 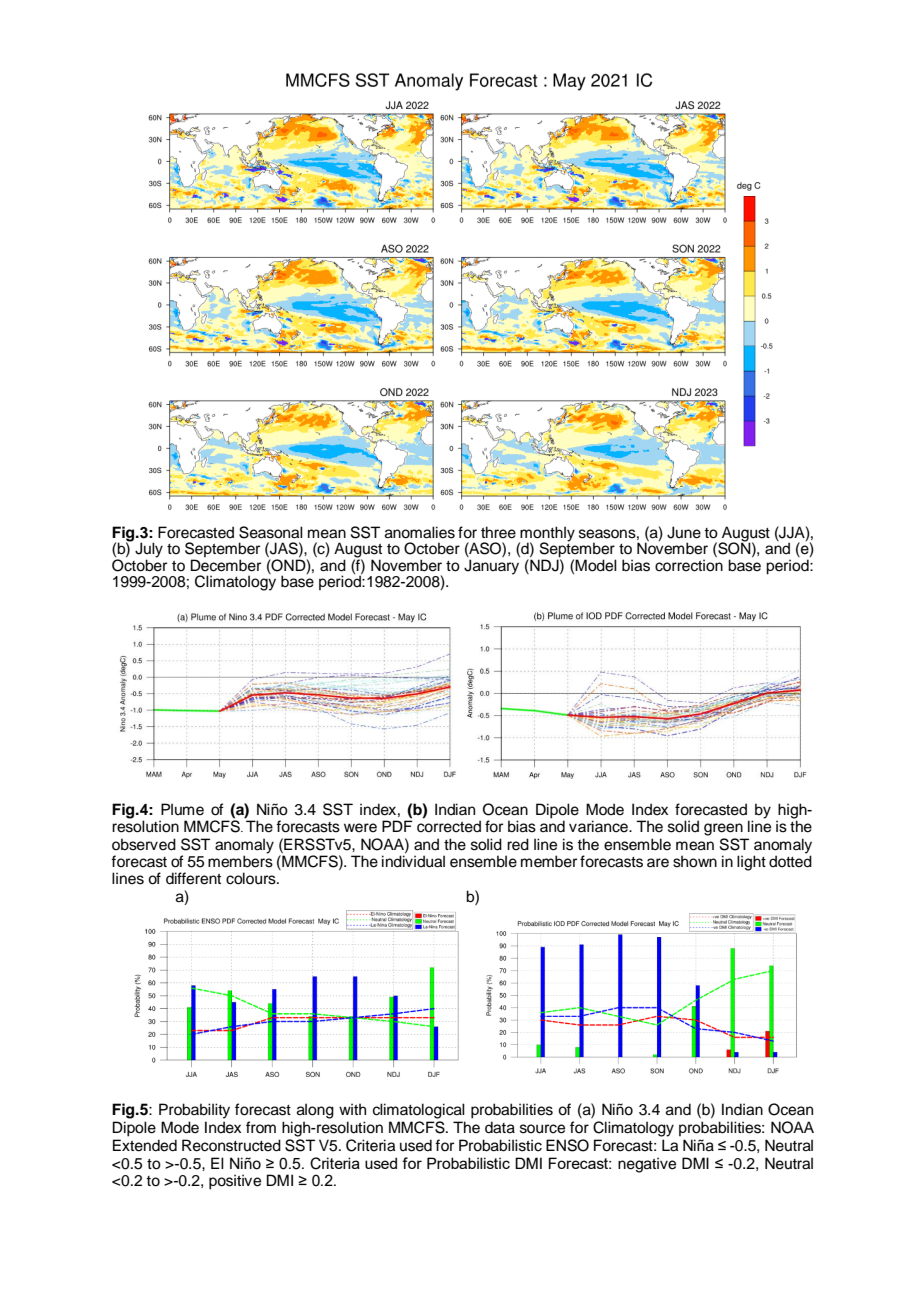 What do you see at coordinates (695, 861) in the screenshot?
I see `shown` at bounding box center [695, 861].
